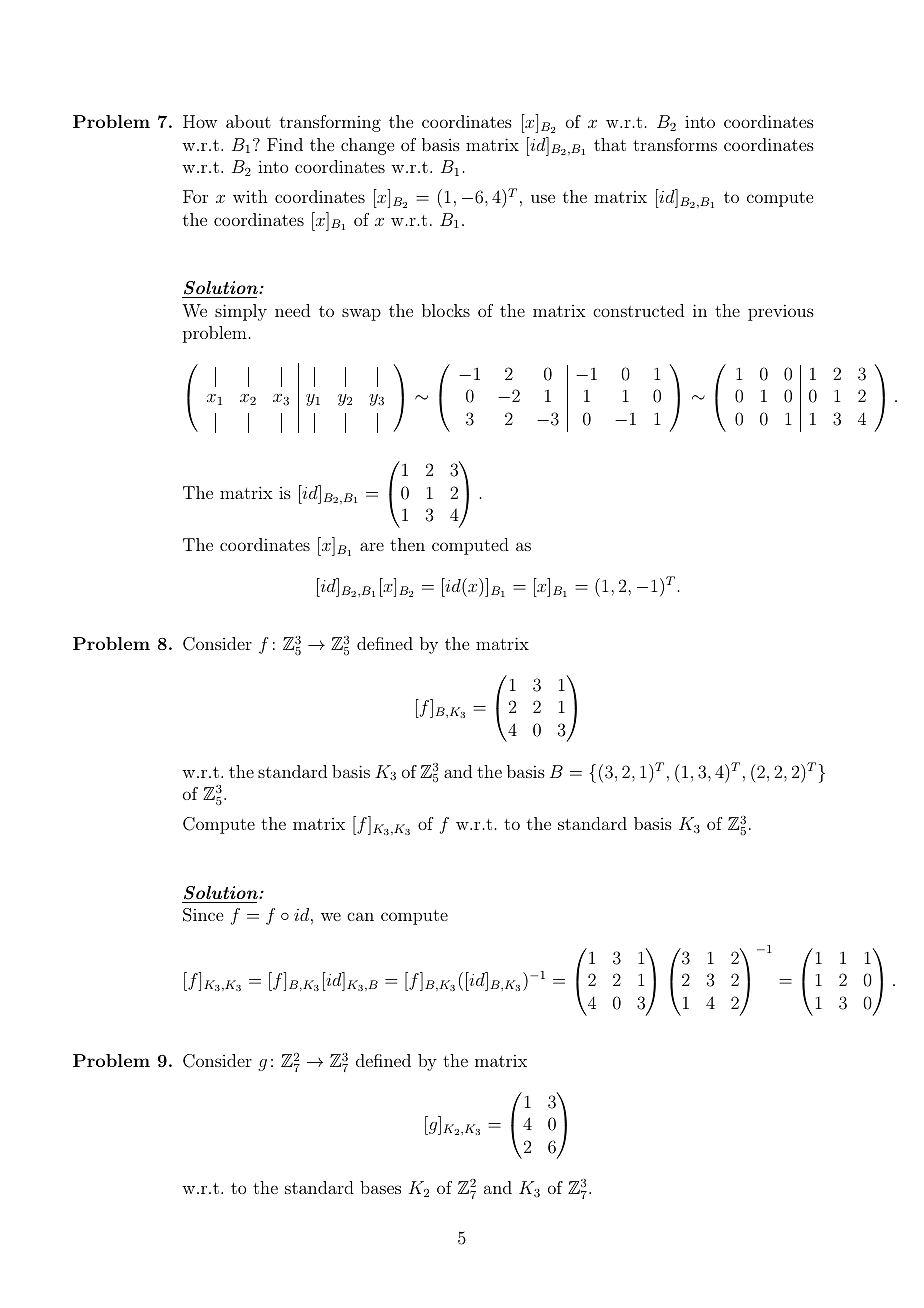  Describe the element at coordinates (361, 314) in the screenshot. I see `swap` at that location.
